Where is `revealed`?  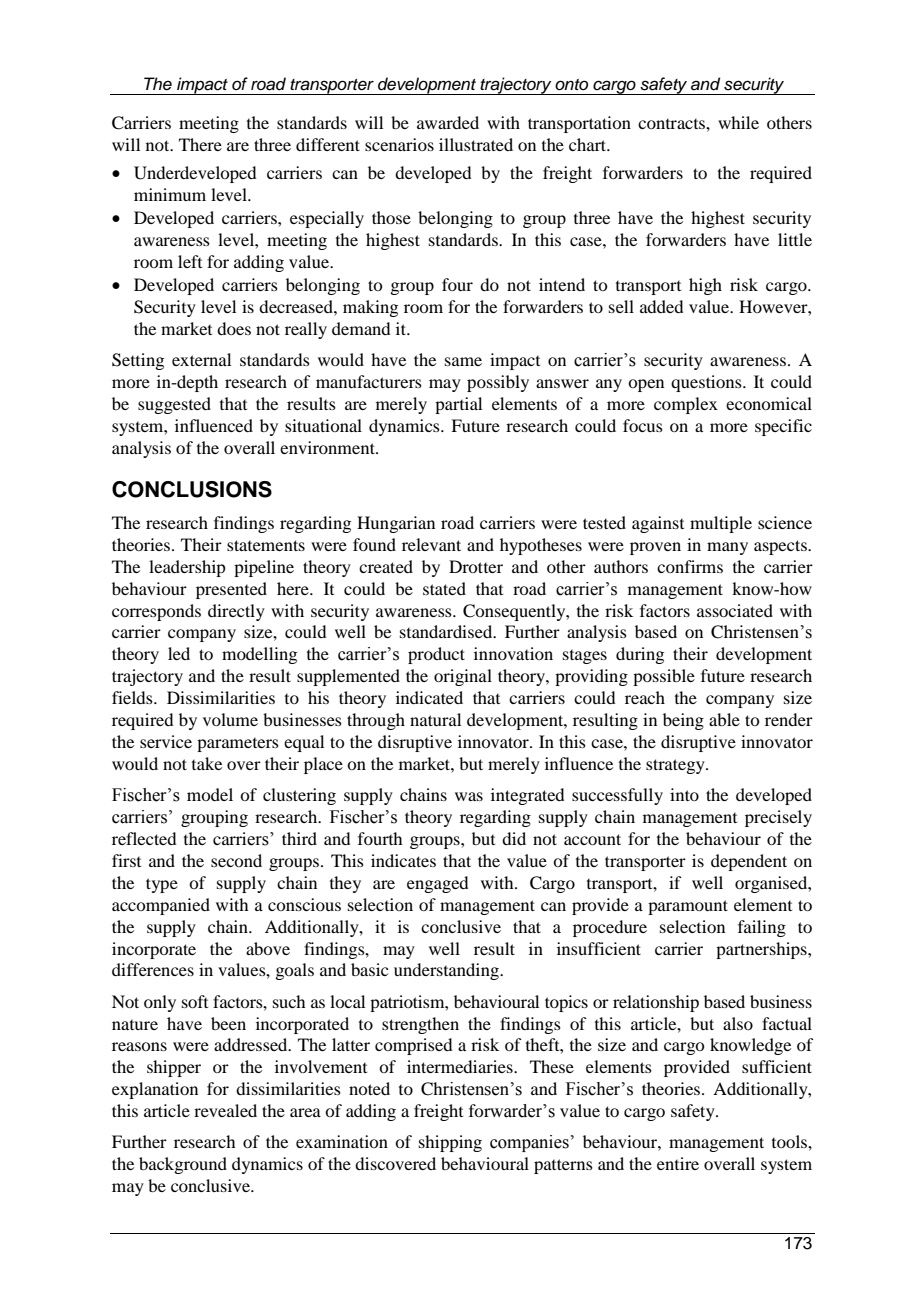
revealed is located at coordinates (225, 1110).
